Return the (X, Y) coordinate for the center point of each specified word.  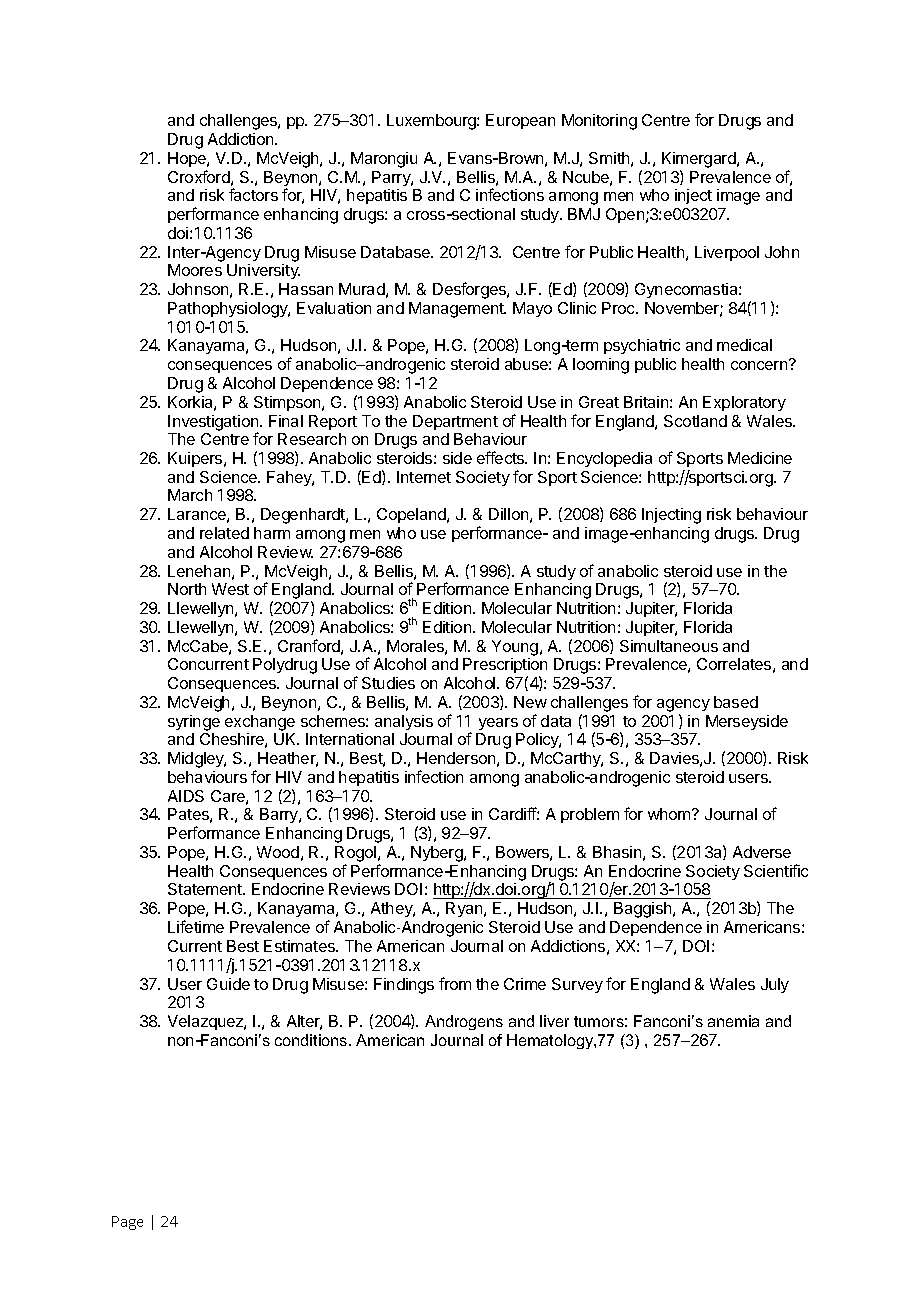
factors (253, 194)
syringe (194, 723)
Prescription (505, 667)
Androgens (464, 1022)
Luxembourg (432, 122)
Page (127, 1223)
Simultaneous (669, 646)
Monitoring (599, 122)
